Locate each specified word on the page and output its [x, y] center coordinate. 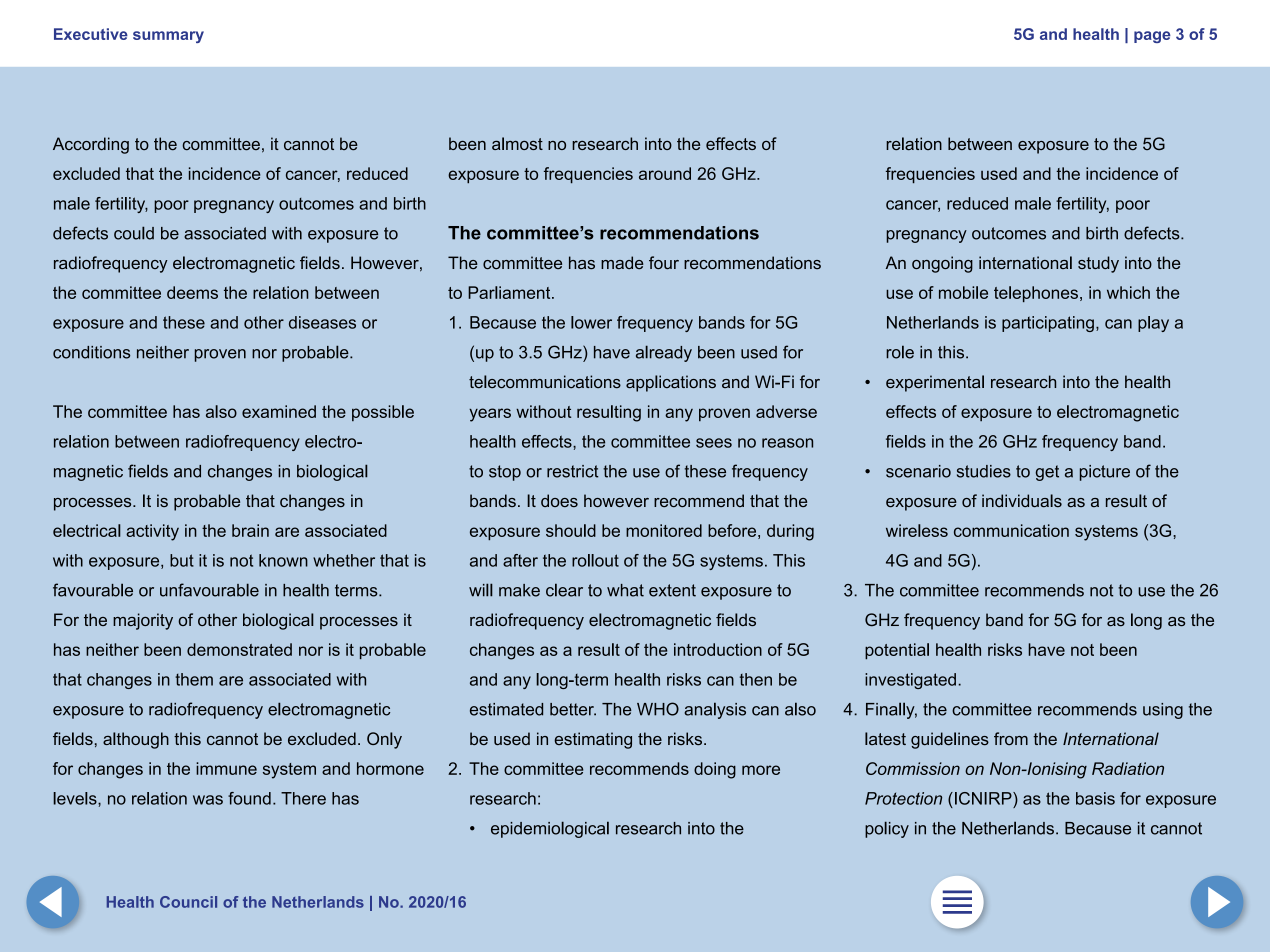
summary [168, 37]
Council [188, 902]
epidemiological [550, 829]
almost [517, 143]
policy [887, 829]
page [1152, 37]
